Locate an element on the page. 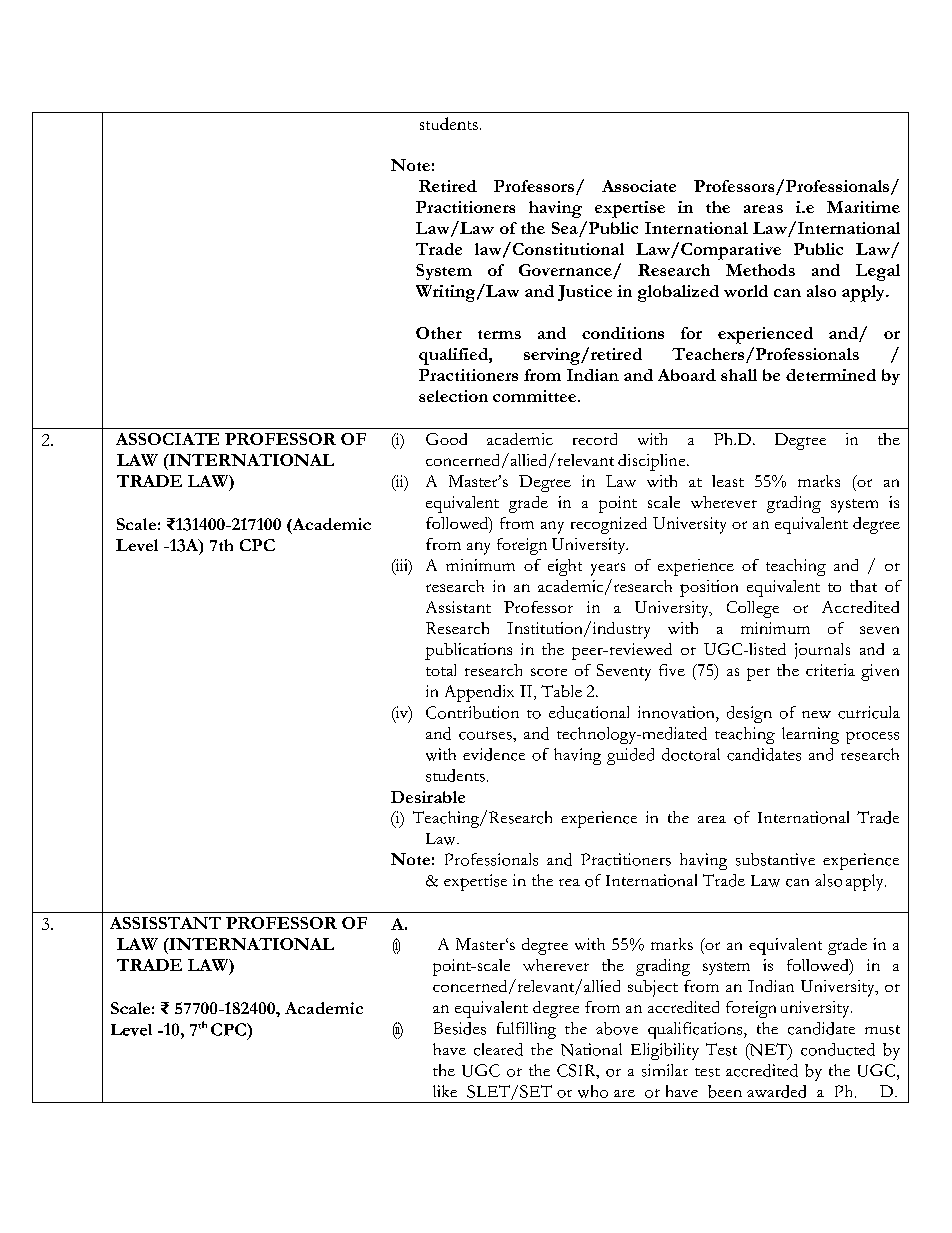  globalized is located at coordinates (678, 293).
